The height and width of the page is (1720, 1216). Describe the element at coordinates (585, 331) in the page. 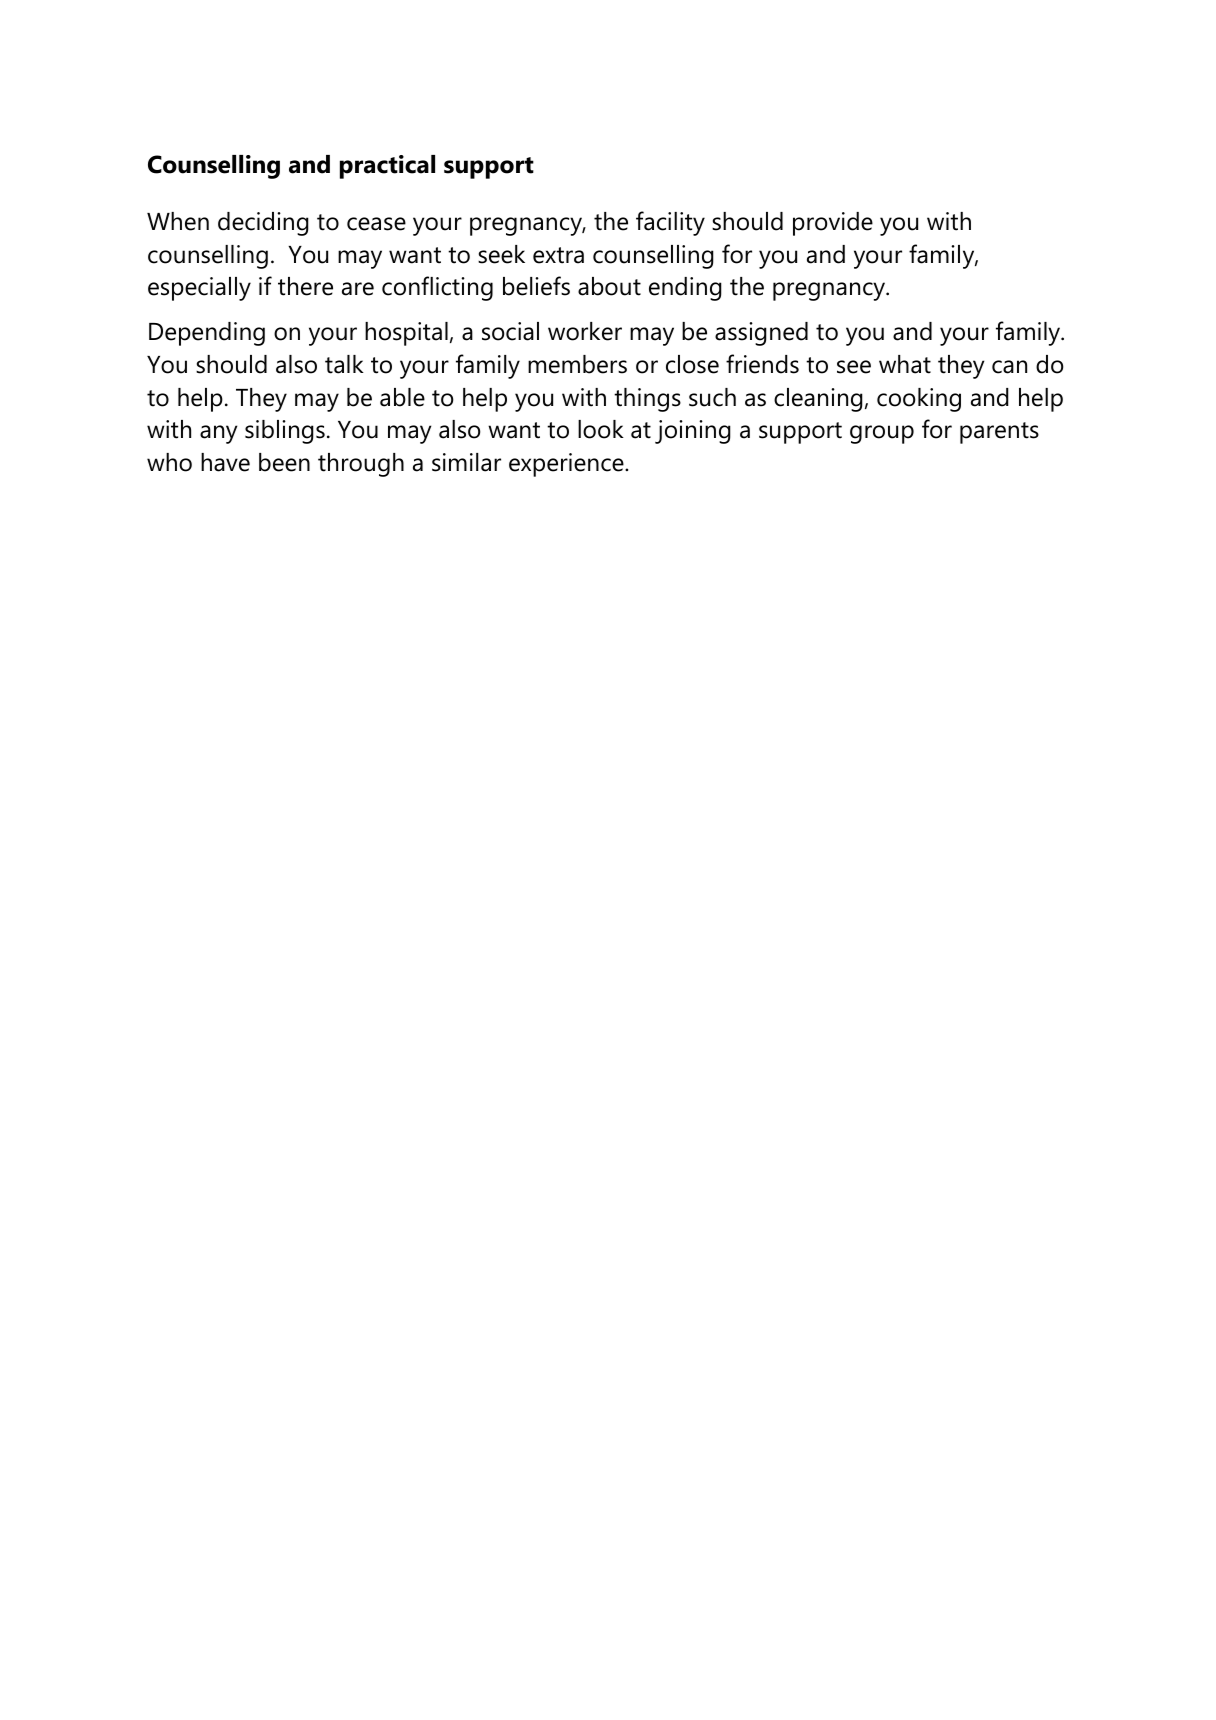

I see `worker` at that location.
